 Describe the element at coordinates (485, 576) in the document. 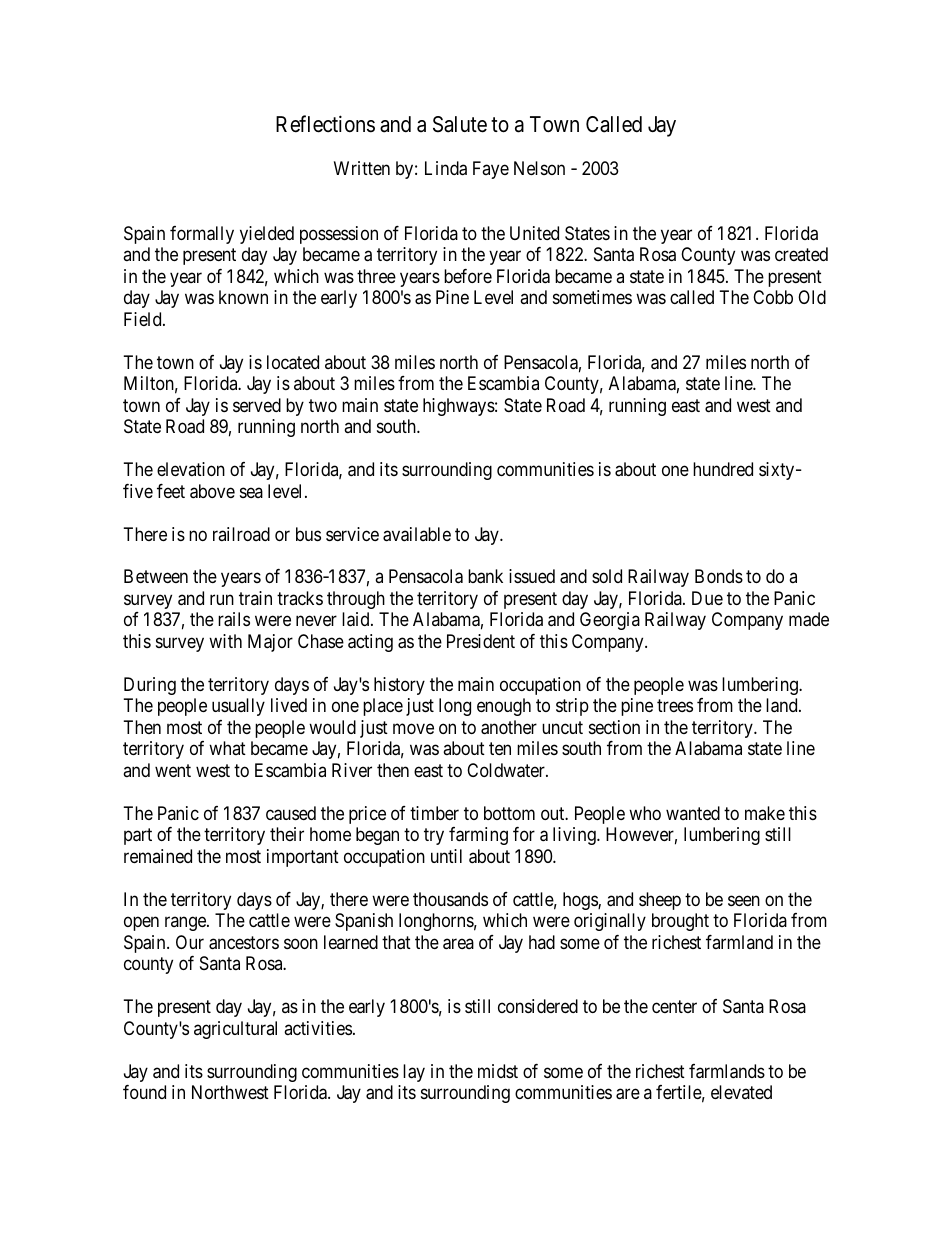

I see `bank` at that location.
